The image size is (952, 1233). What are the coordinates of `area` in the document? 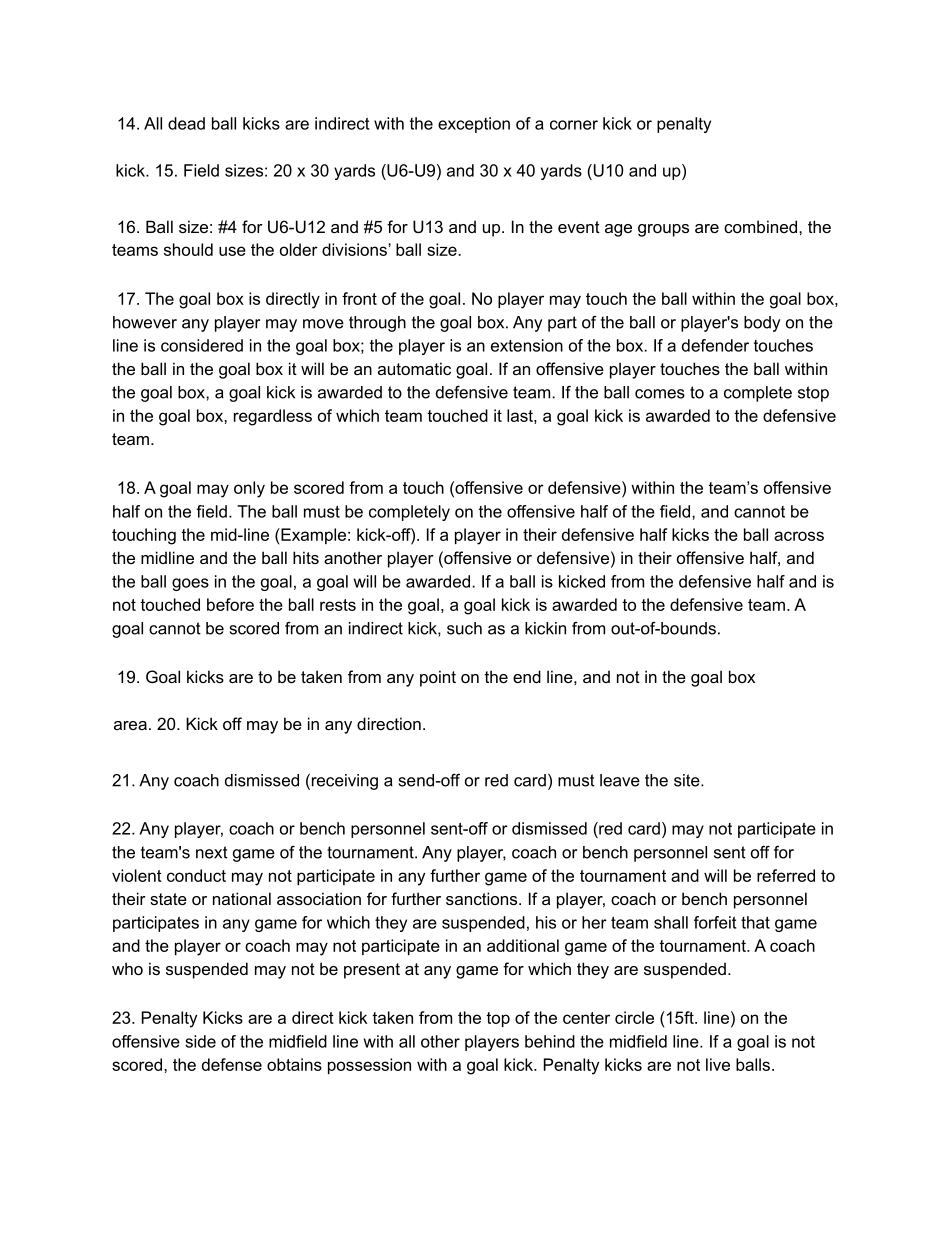 It's located at (130, 725).
